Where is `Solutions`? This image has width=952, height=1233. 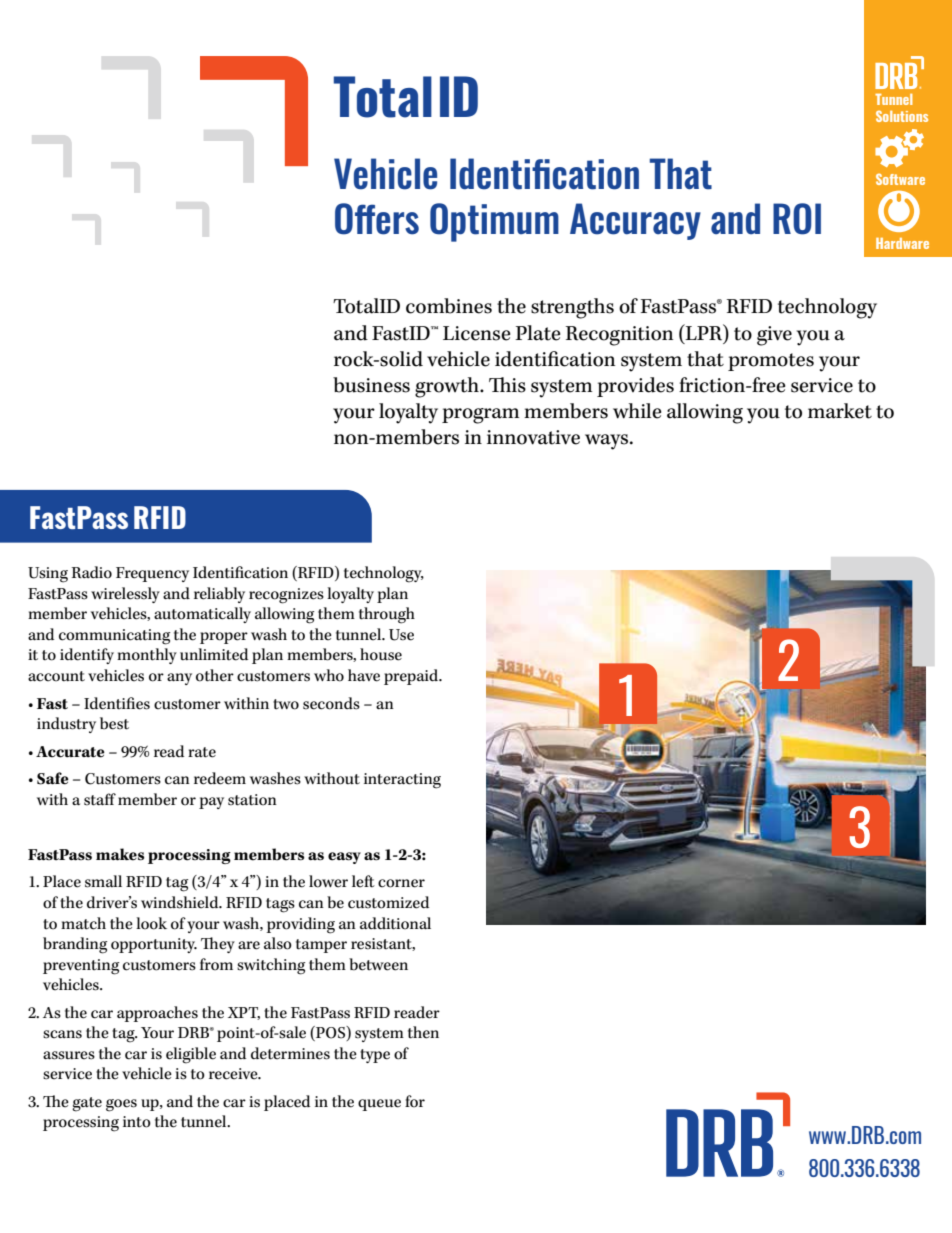 Solutions is located at coordinates (902, 116).
